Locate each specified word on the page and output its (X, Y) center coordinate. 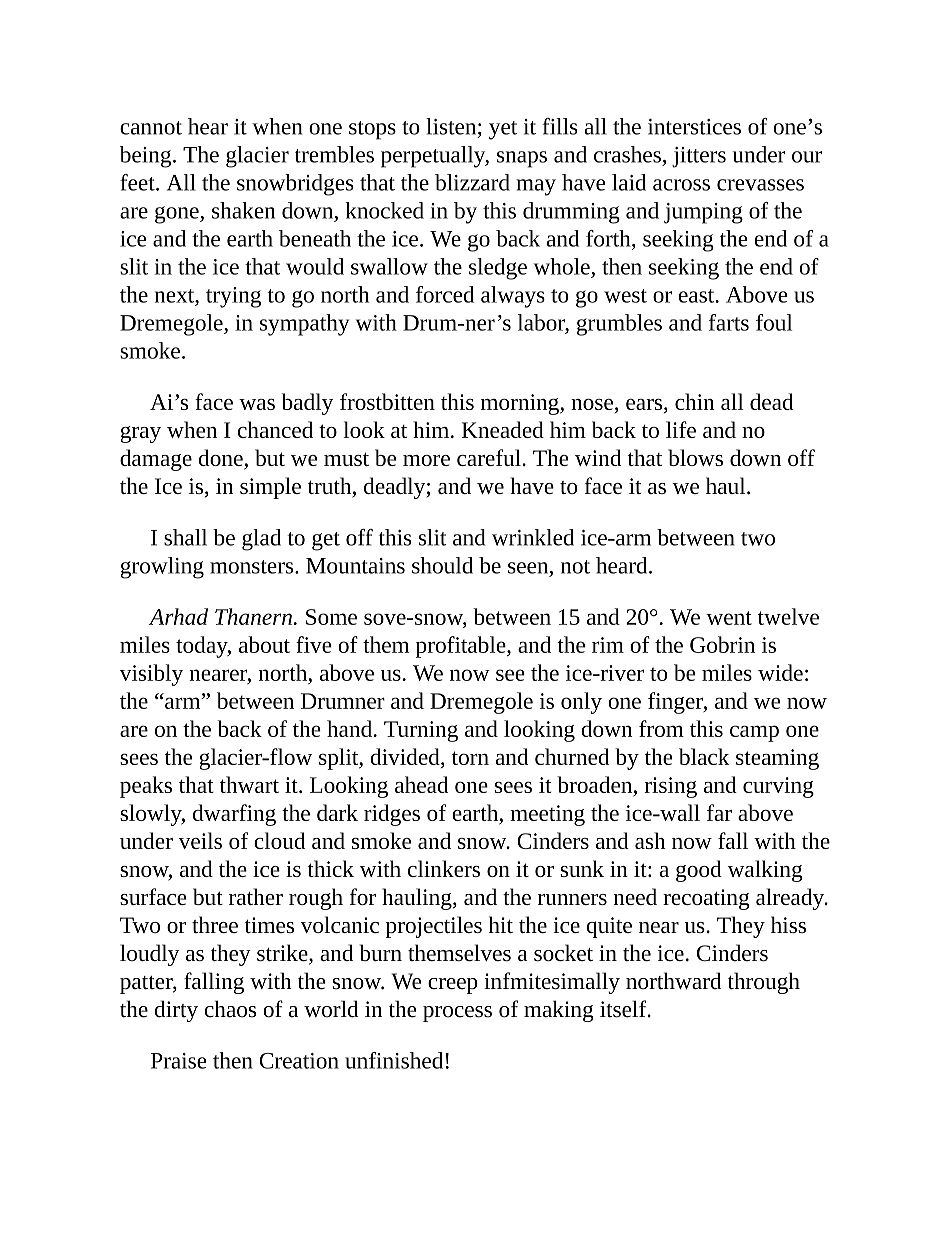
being (147, 157)
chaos (230, 1009)
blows (695, 457)
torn (470, 758)
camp (754, 733)
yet (503, 130)
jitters (699, 157)
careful (490, 457)
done (222, 459)
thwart (249, 784)
